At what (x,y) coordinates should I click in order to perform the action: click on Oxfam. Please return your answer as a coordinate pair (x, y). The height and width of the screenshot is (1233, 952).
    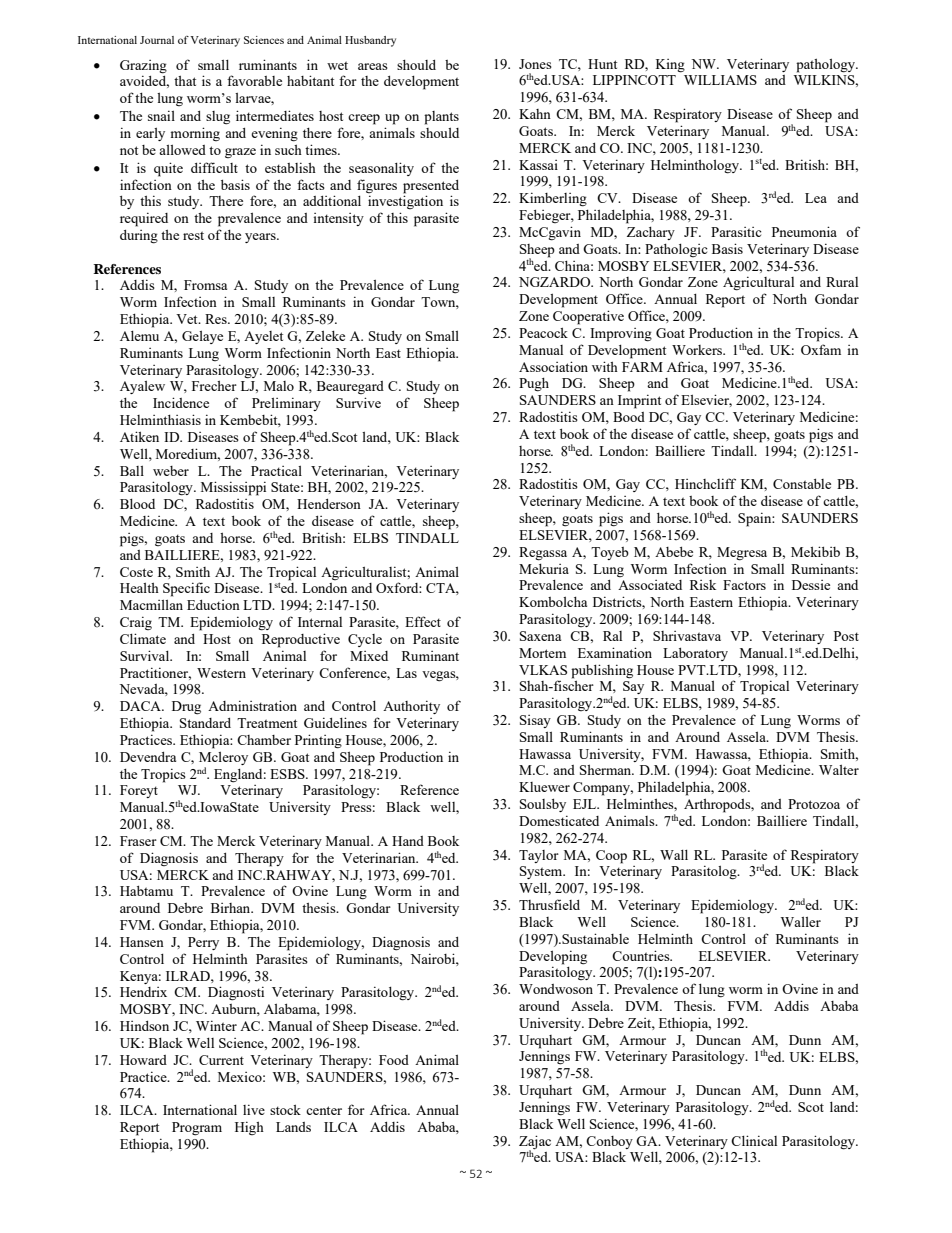
    Looking at the image, I should click on (821, 349).
